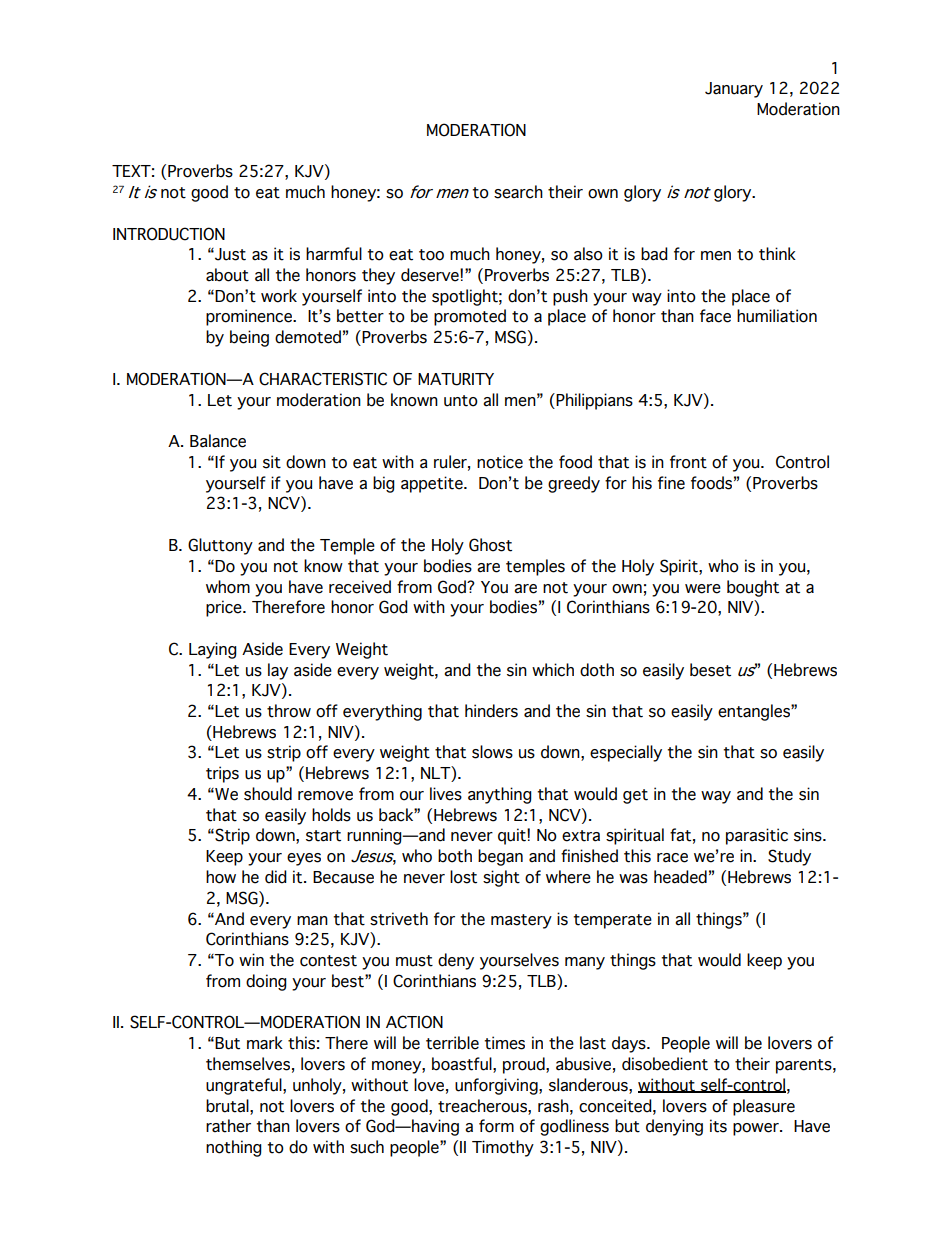 This document has height=1233, width=952. Describe the element at coordinates (753, 588) in the document. I see `bought` at that location.
